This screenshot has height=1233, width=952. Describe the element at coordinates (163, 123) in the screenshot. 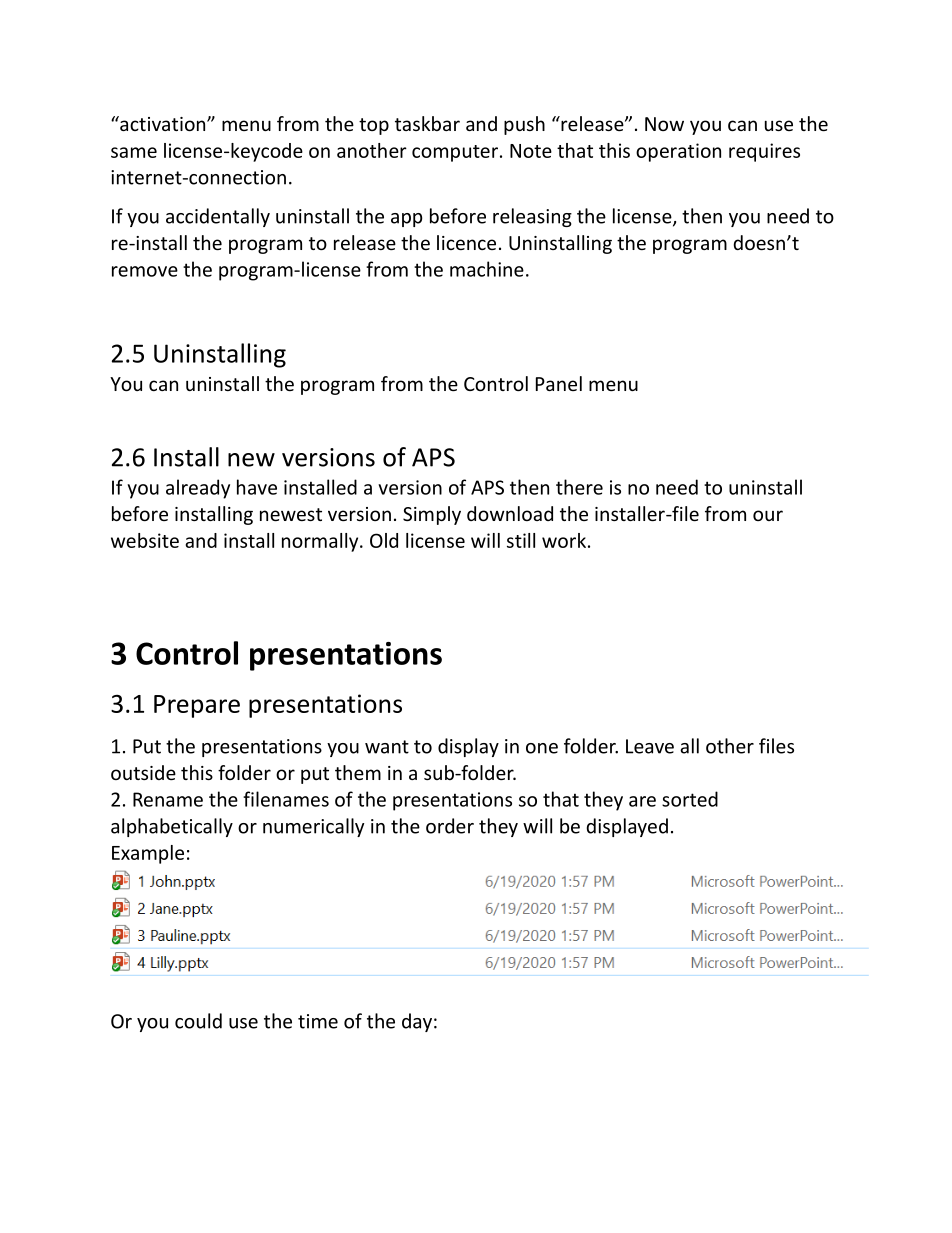

I see `activation` at that location.
